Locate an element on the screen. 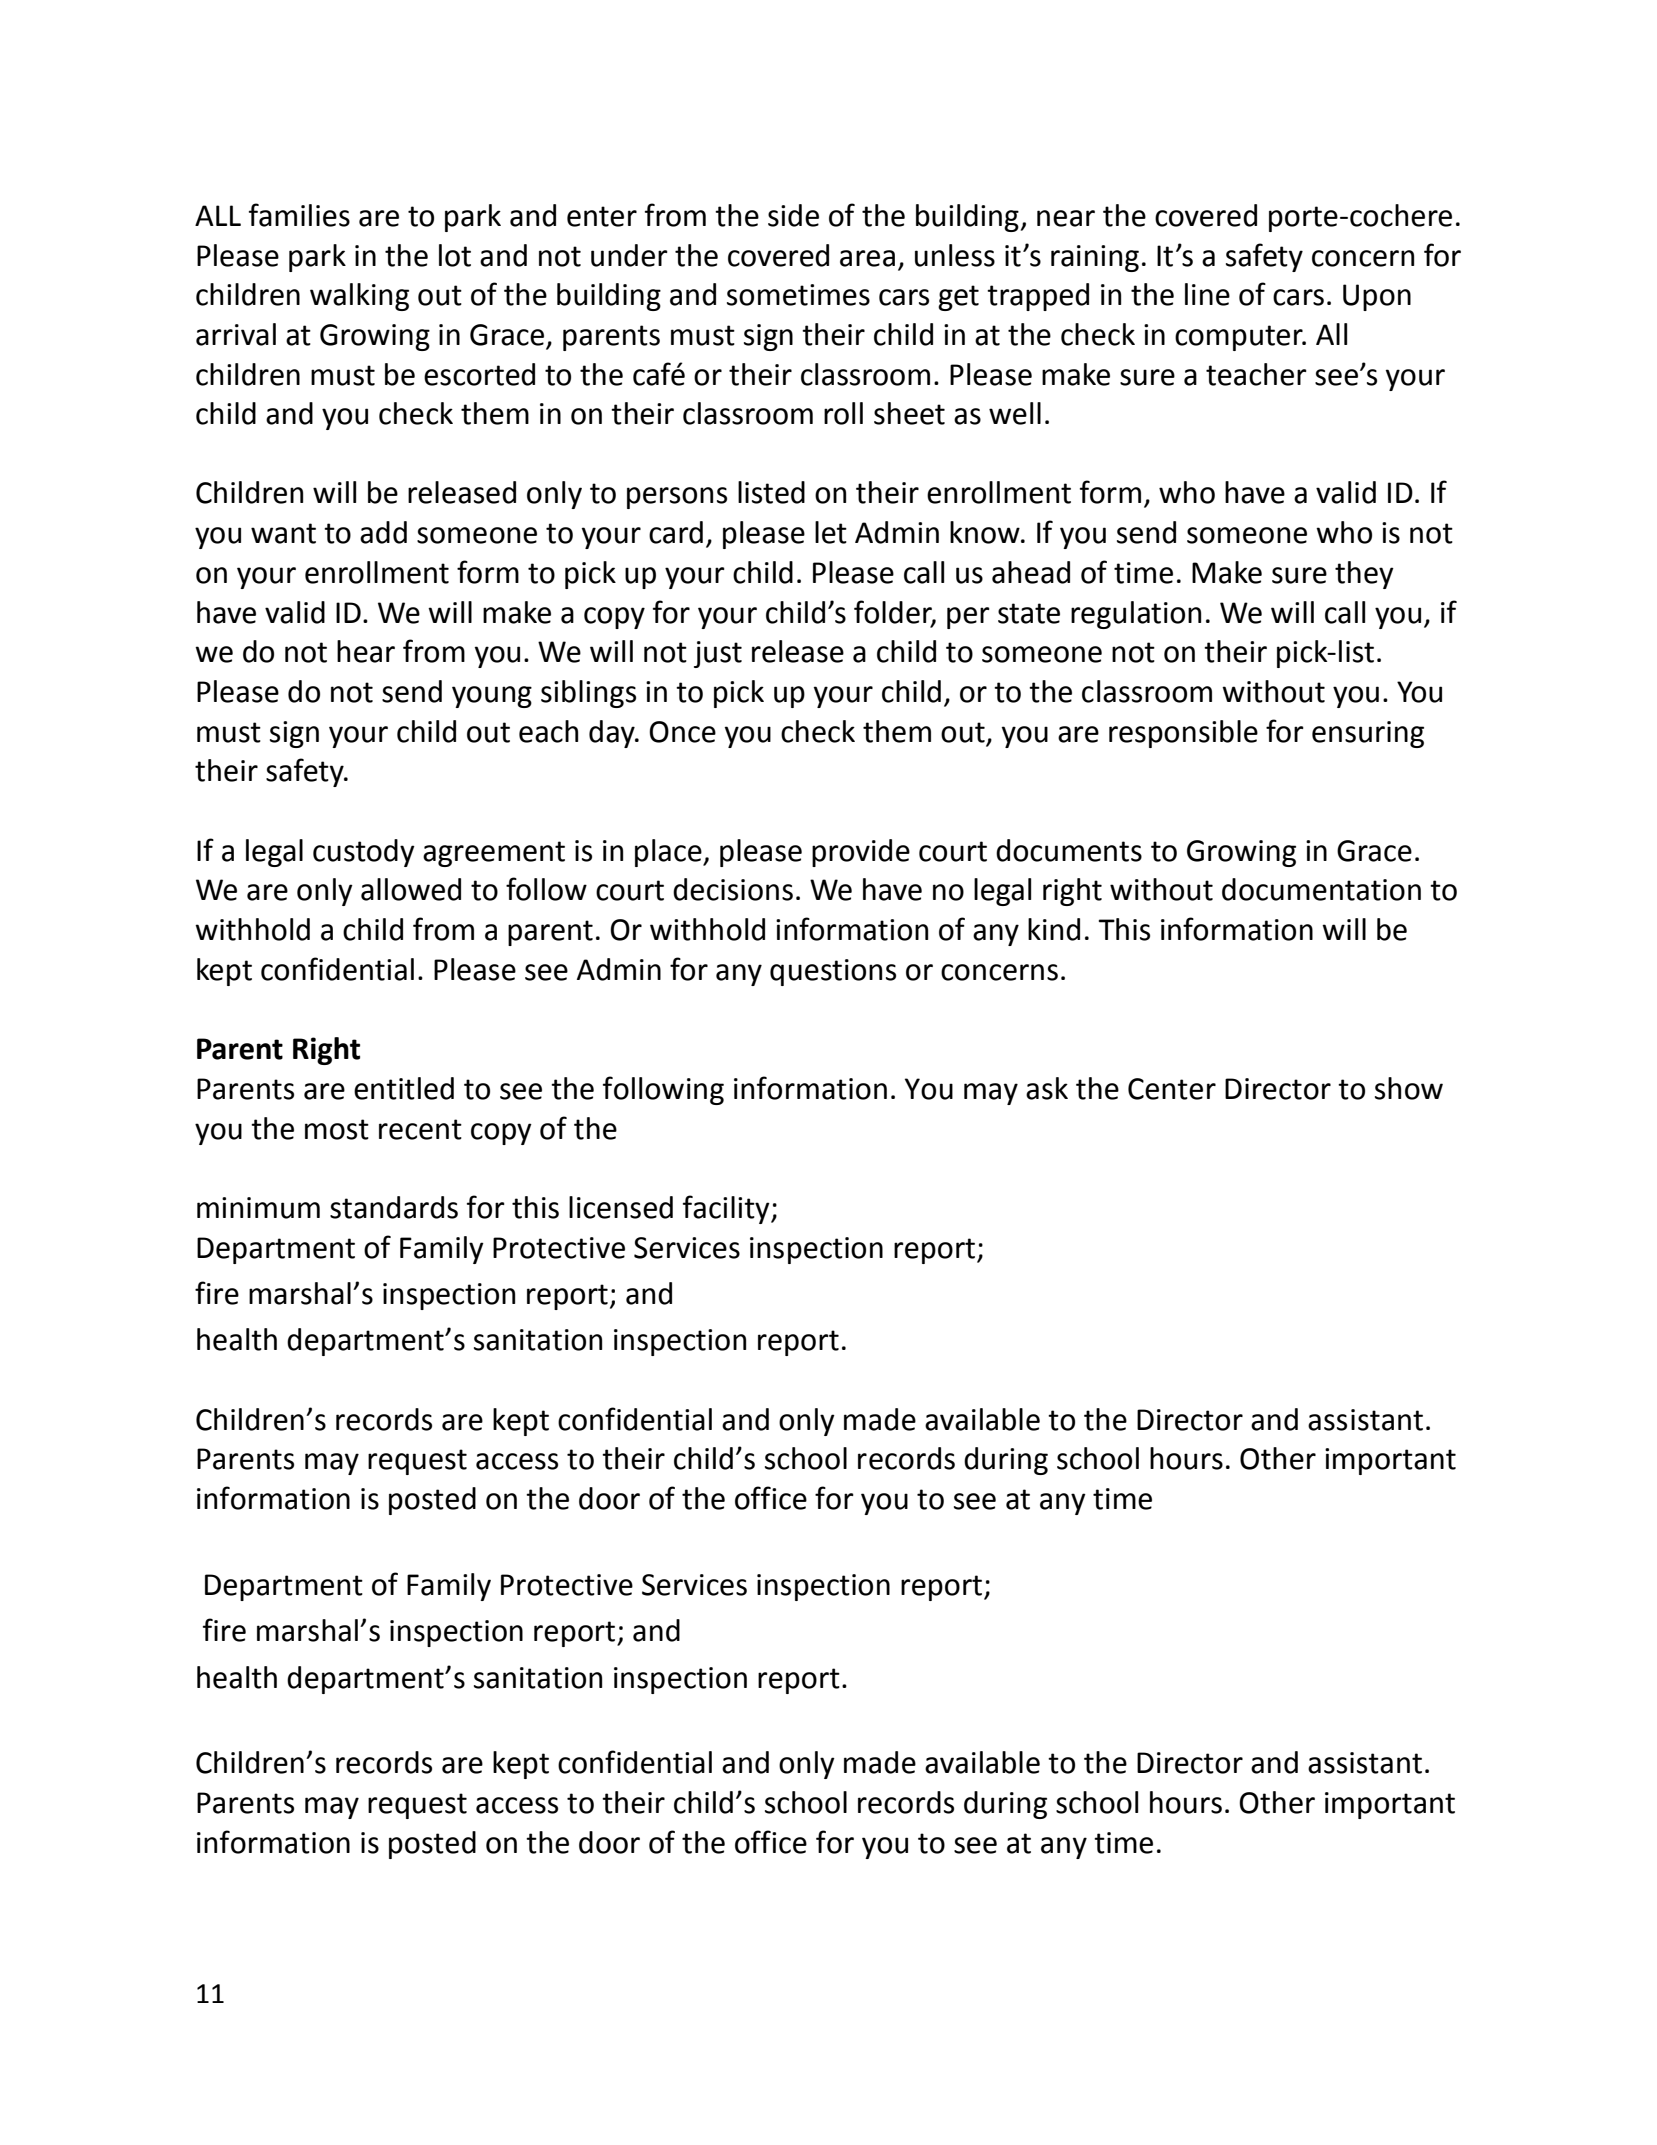 Image resolution: width=1657 pixels, height=2145 pixels. standards is located at coordinates (394, 1207).
